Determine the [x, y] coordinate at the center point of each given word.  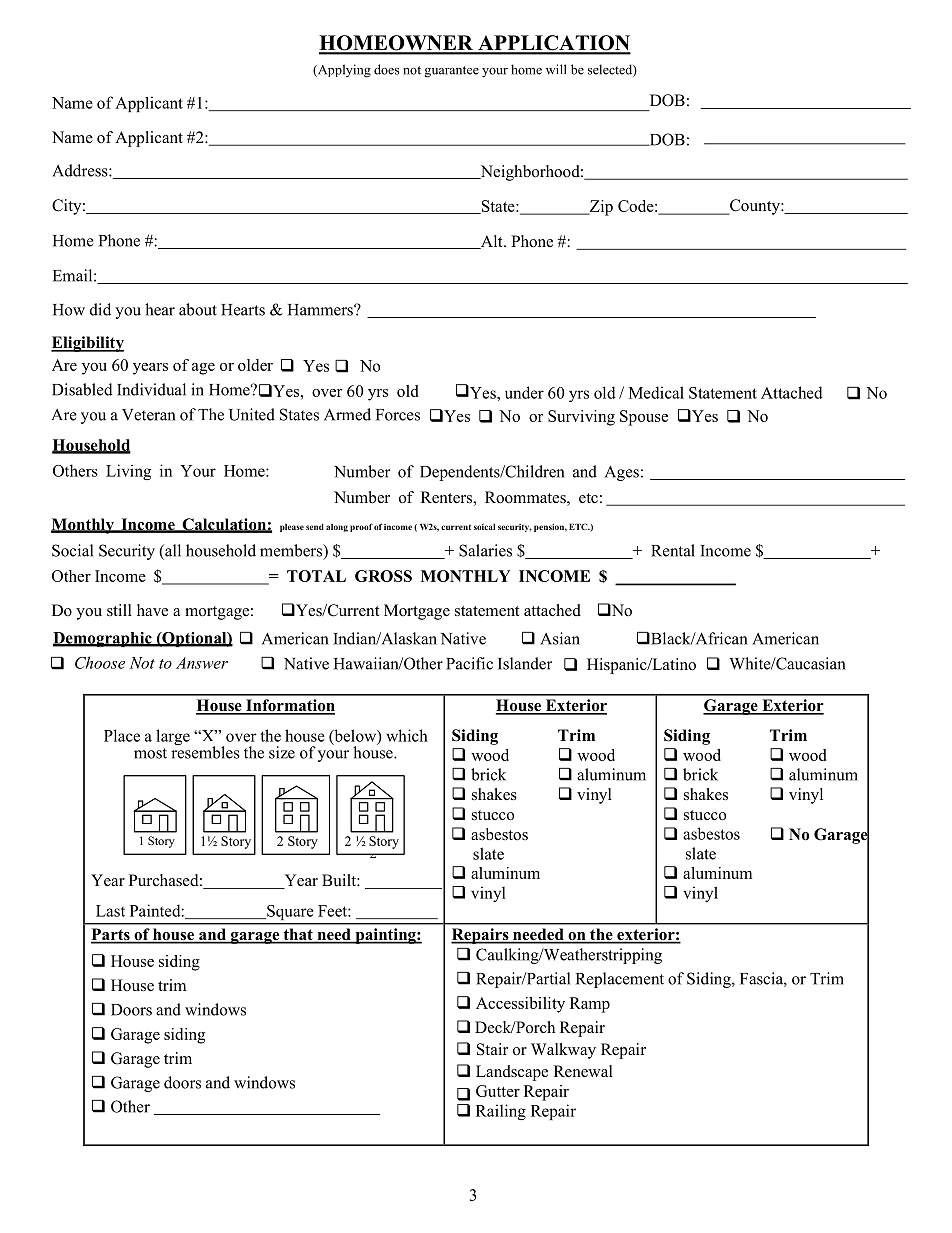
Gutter [498, 1091]
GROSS [383, 576]
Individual [151, 389]
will [556, 69]
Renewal [583, 1071]
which [407, 735]
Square [289, 912]
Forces [398, 415]
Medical [656, 392]
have [152, 610]
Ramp [590, 1005]
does [386, 69]
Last [110, 911]
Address [81, 170]
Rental [673, 550]
